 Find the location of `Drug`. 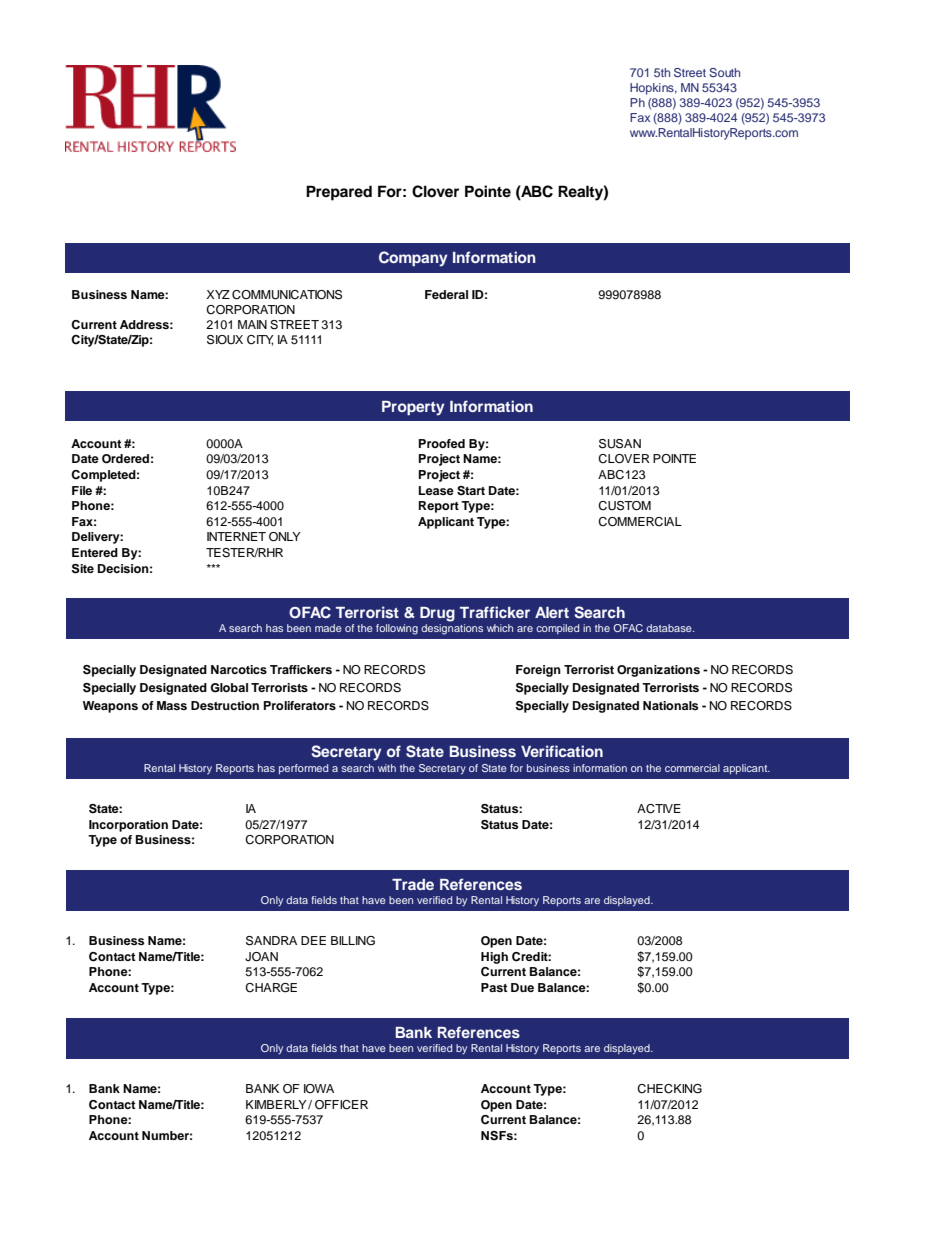

Drug is located at coordinates (437, 614).
